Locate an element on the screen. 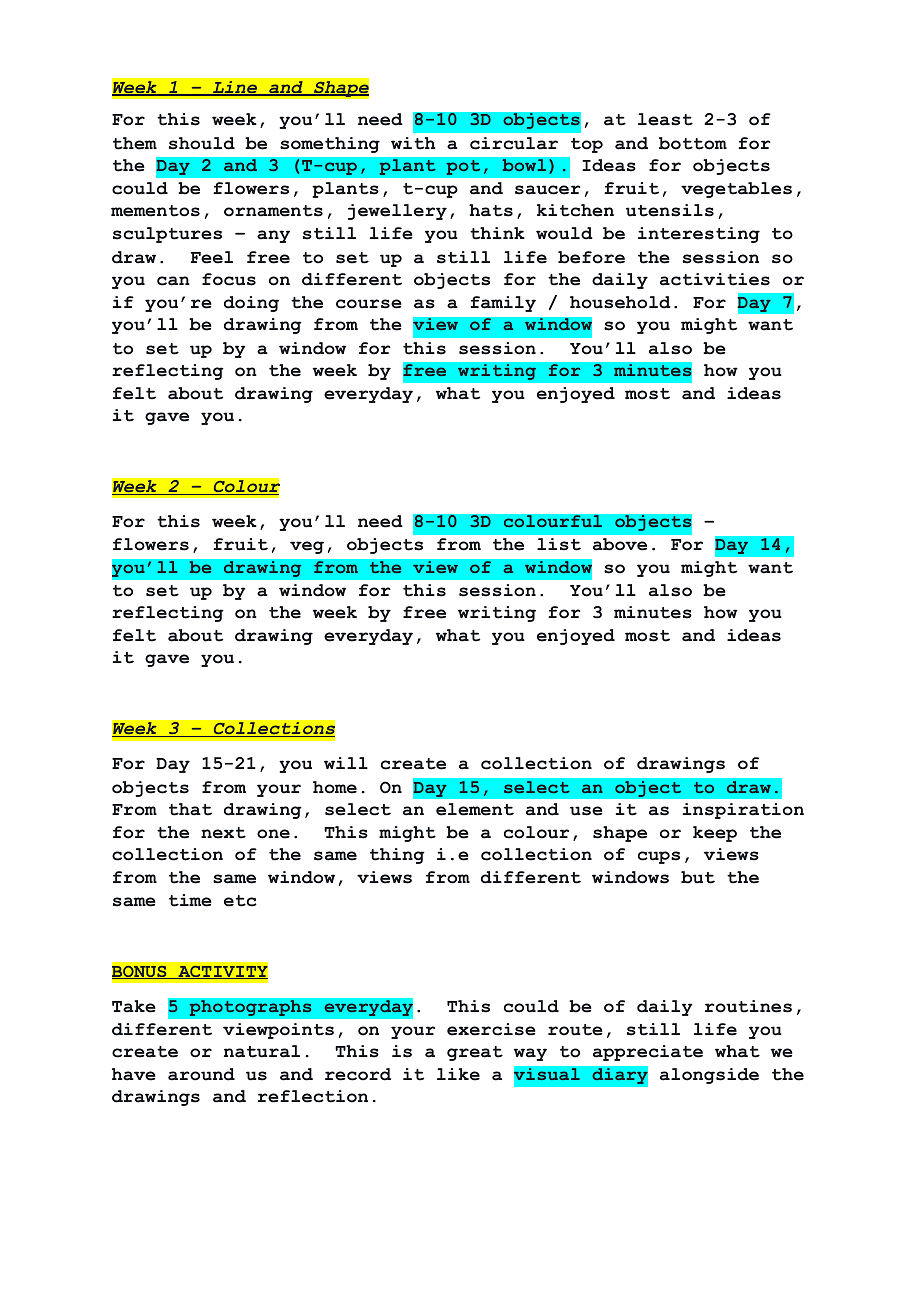 This screenshot has height=1308, width=924. above is located at coordinates (620, 544).
